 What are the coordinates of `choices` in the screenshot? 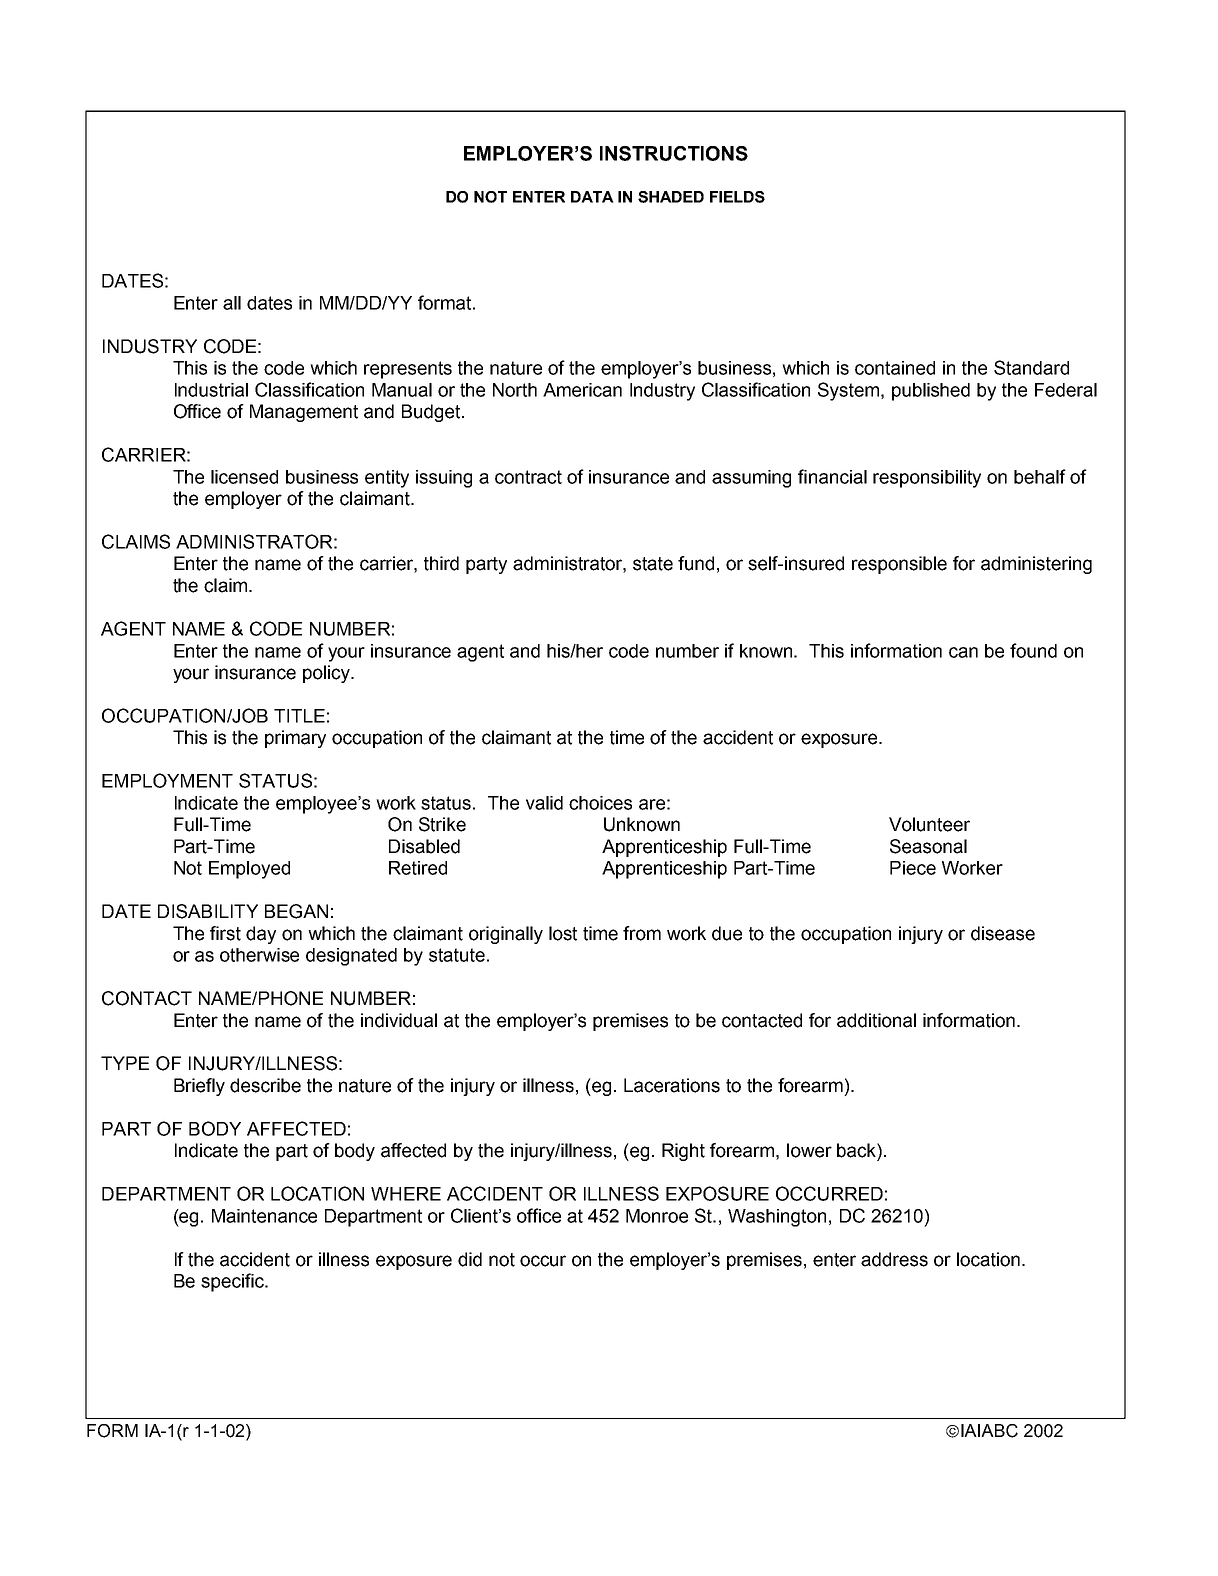 It's located at (600, 803).
